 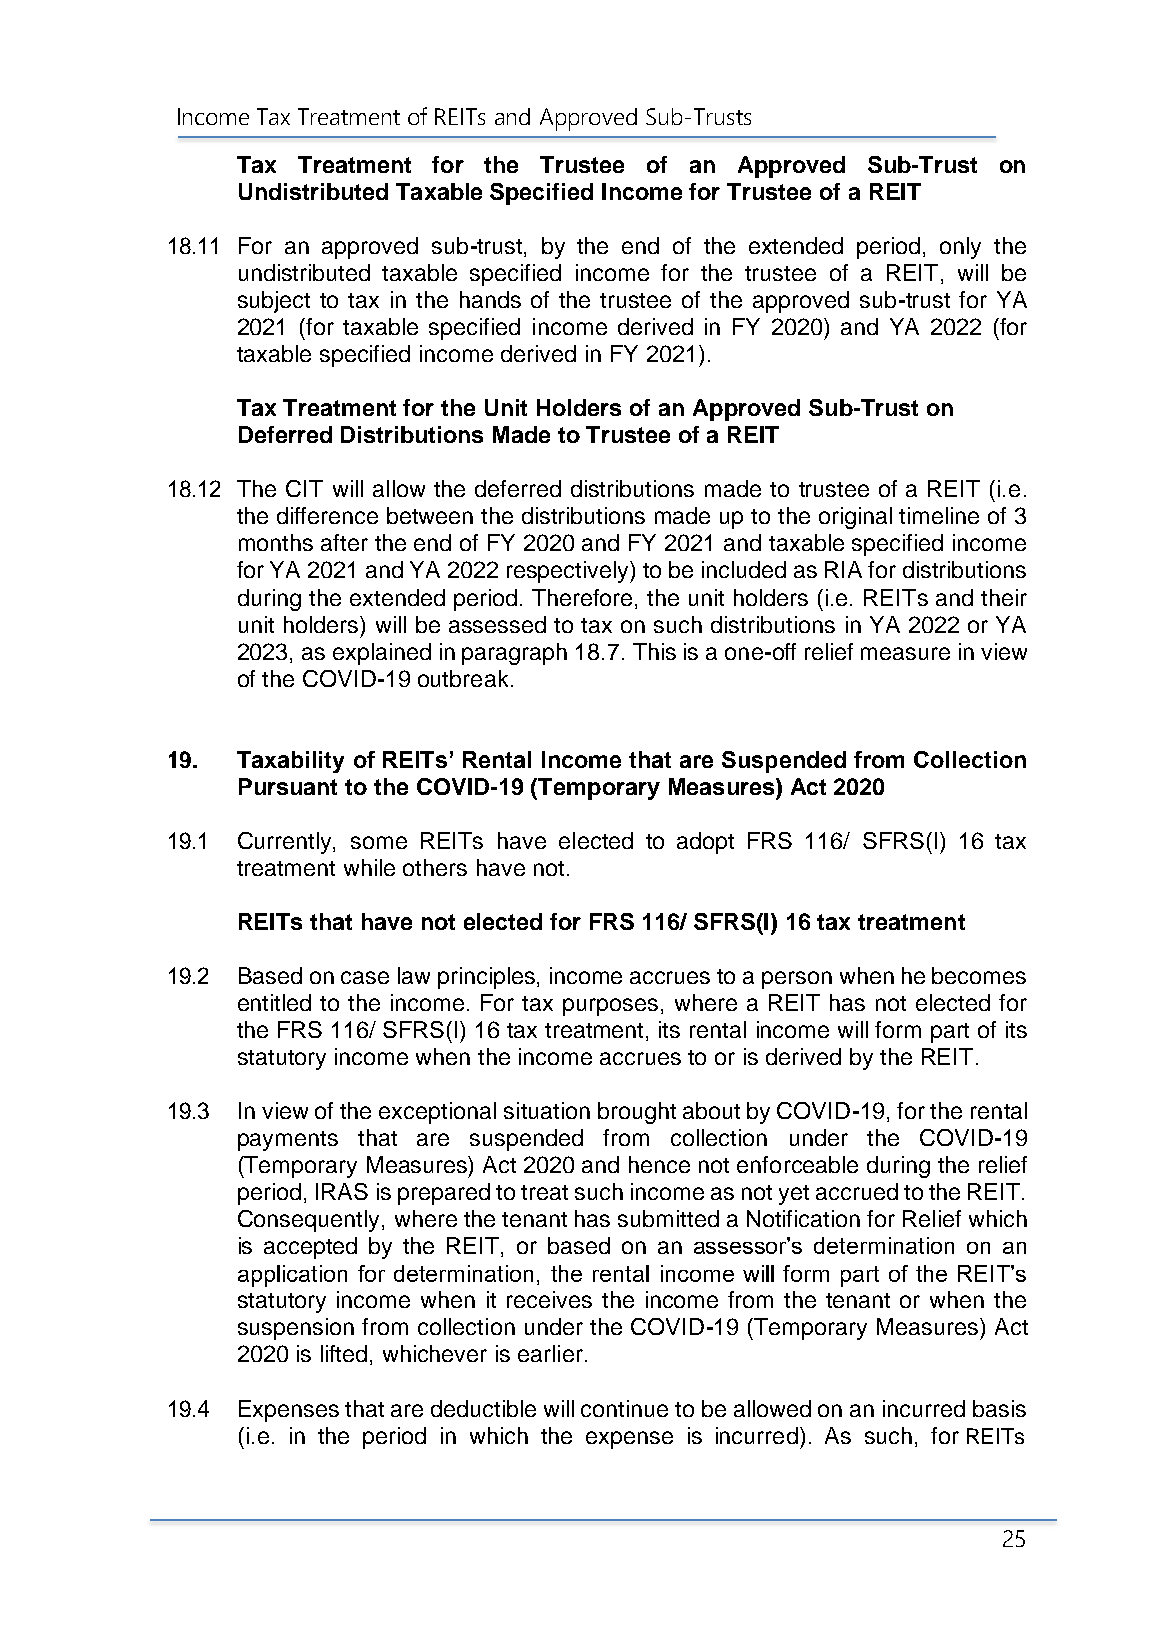 What do you see at coordinates (344, 1353) in the image?
I see `lifted` at bounding box center [344, 1353].
